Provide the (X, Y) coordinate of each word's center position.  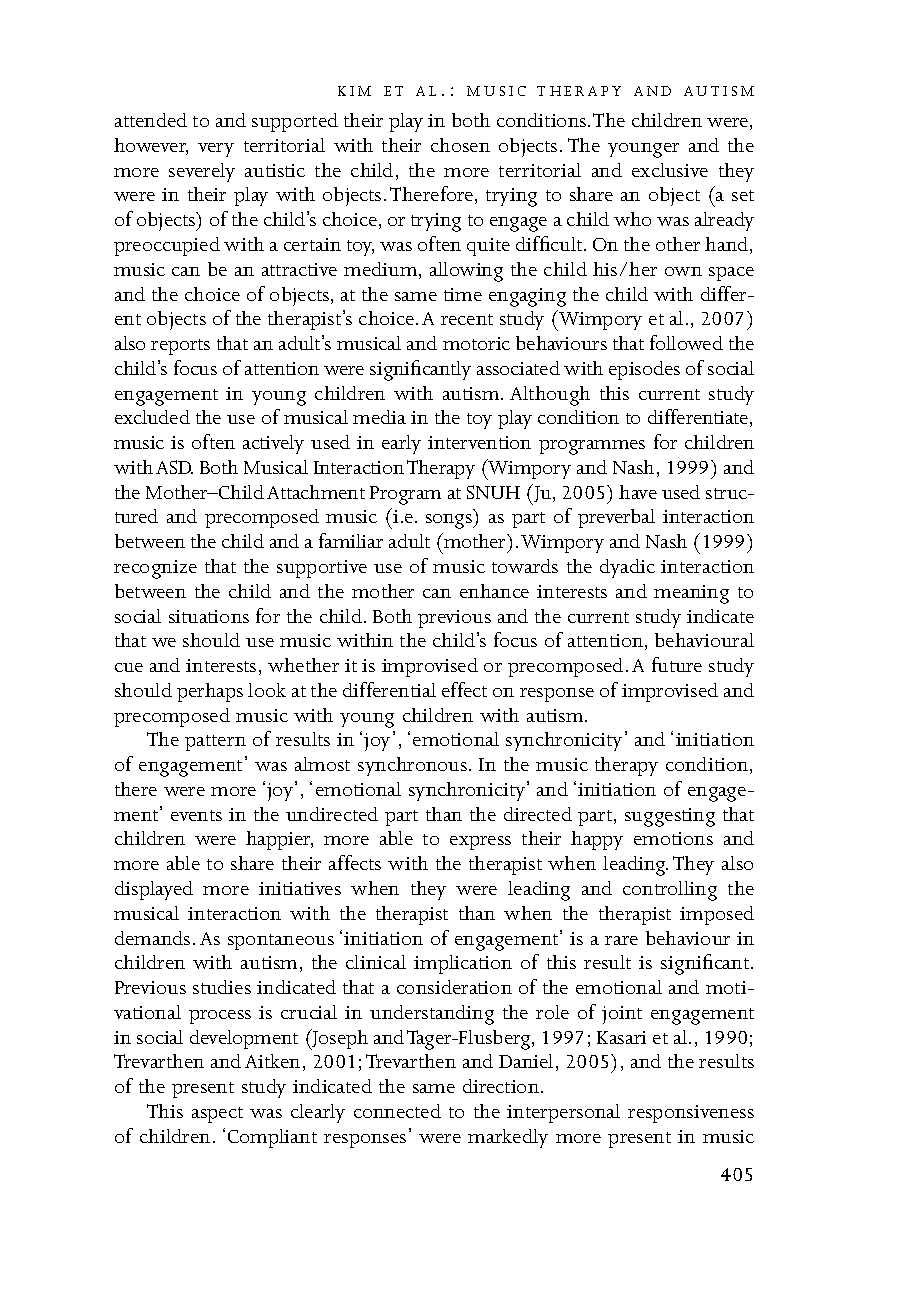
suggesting (670, 817)
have (638, 492)
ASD (174, 467)
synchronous (414, 766)
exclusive (670, 170)
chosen (460, 145)
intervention (479, 442)
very (216, 150)
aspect (217, 1115)
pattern (215, 743)
